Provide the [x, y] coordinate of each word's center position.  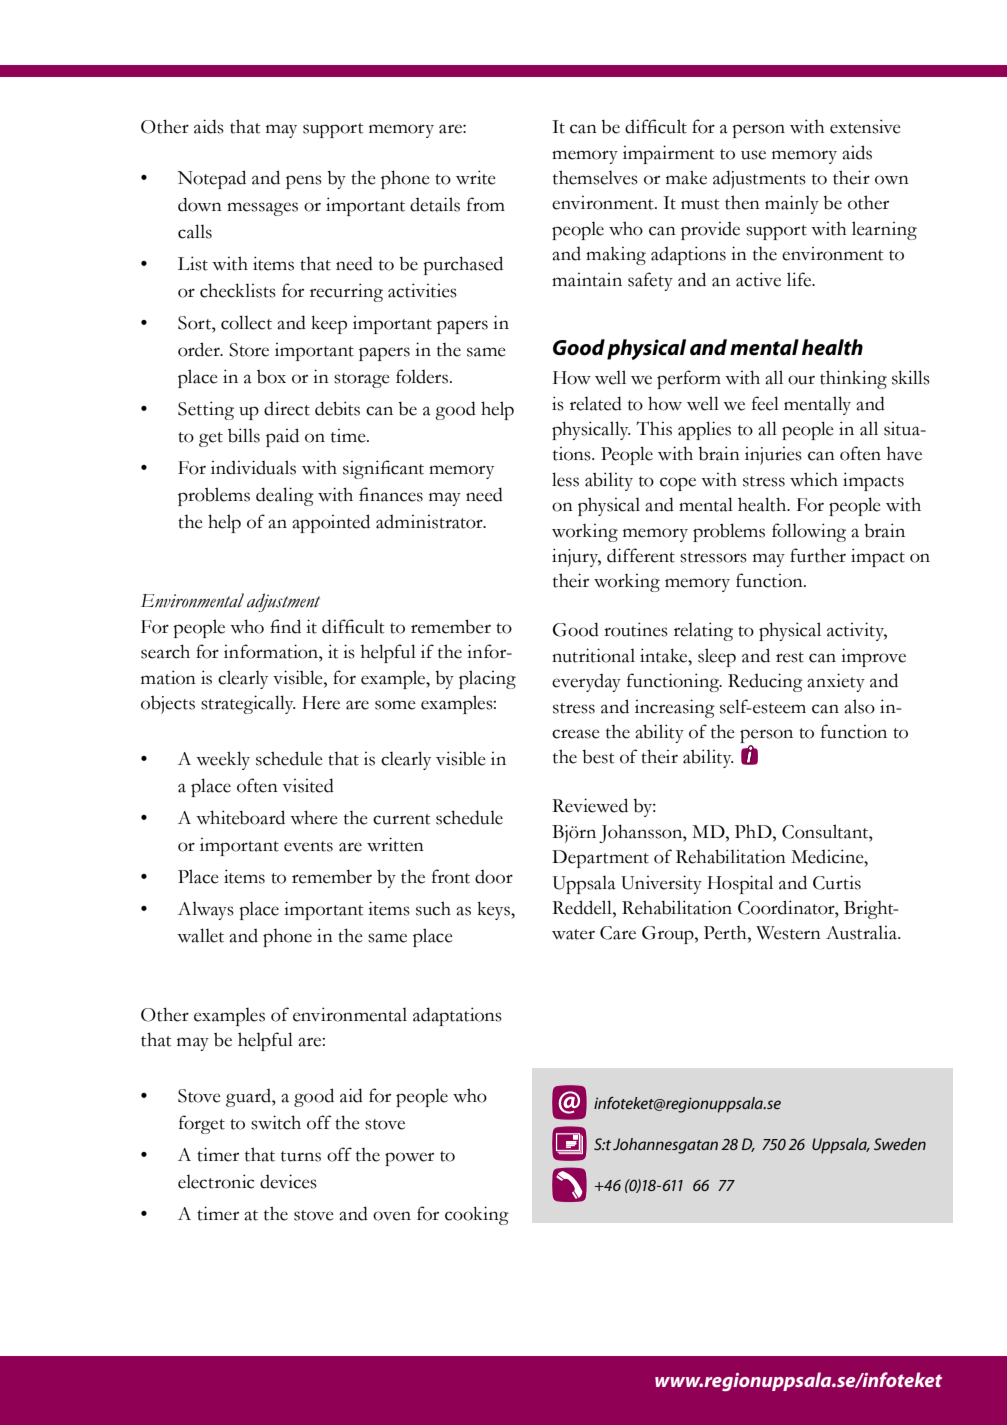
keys [494, 910]
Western [788, 933]
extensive [865, 126]
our [801, 380]
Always [206, 910]
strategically [248, 704]
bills [244, 435]
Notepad [212, 179]
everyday [586, 683]
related [596, 403]
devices [288, 1181]
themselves [595, 177]
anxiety [836, 682]
